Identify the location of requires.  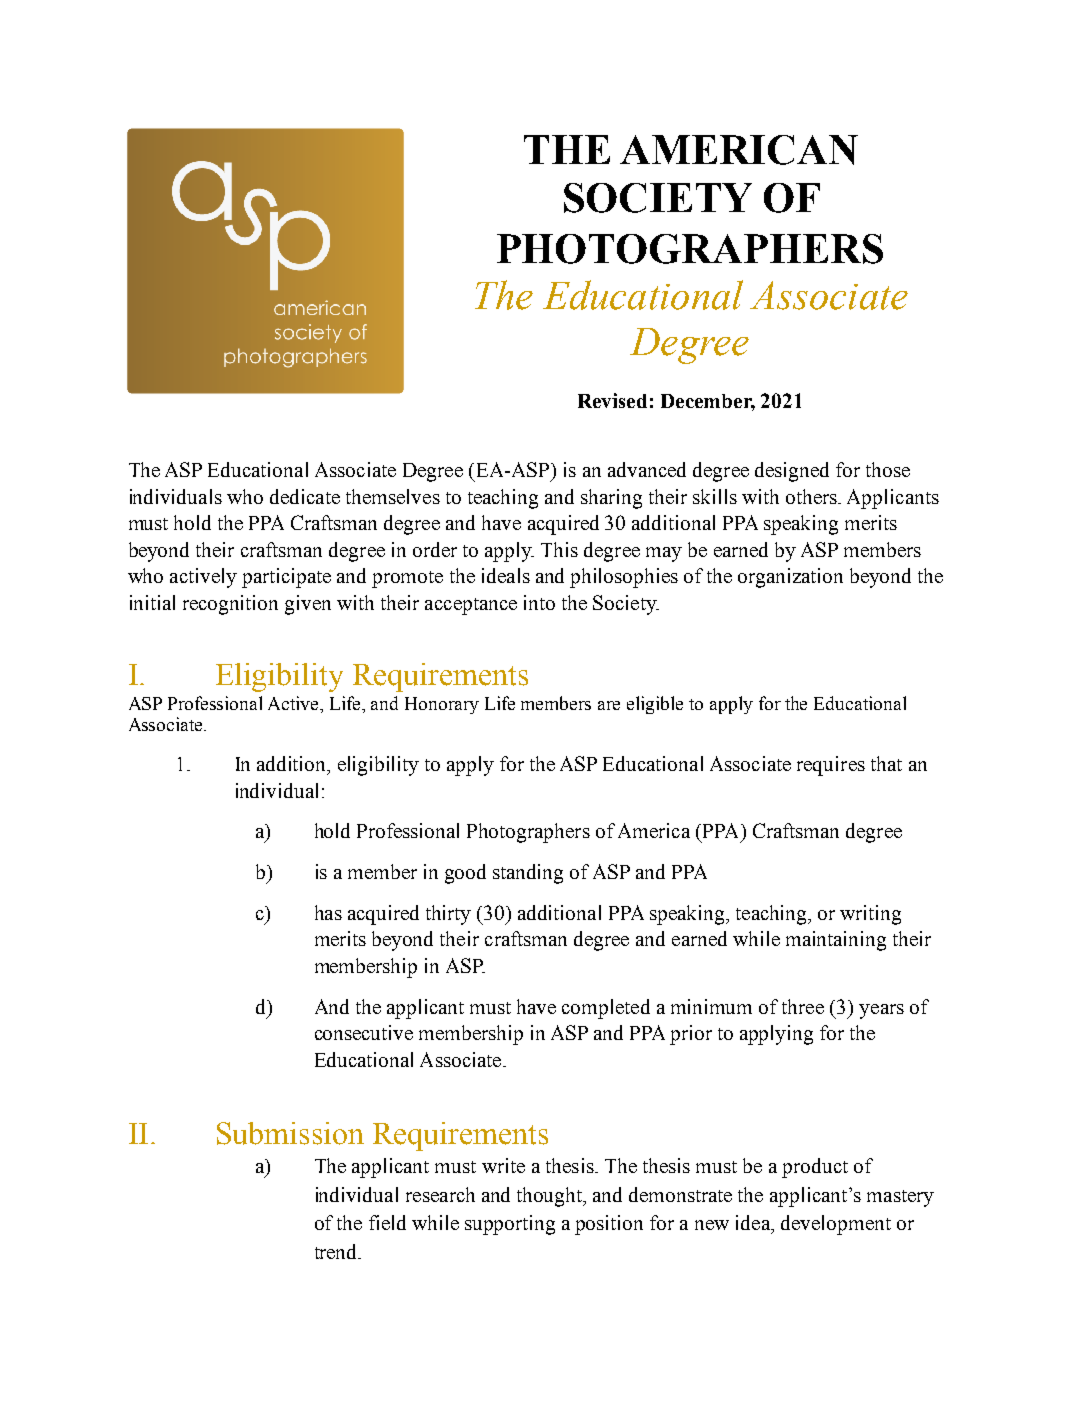
(831, 766).
